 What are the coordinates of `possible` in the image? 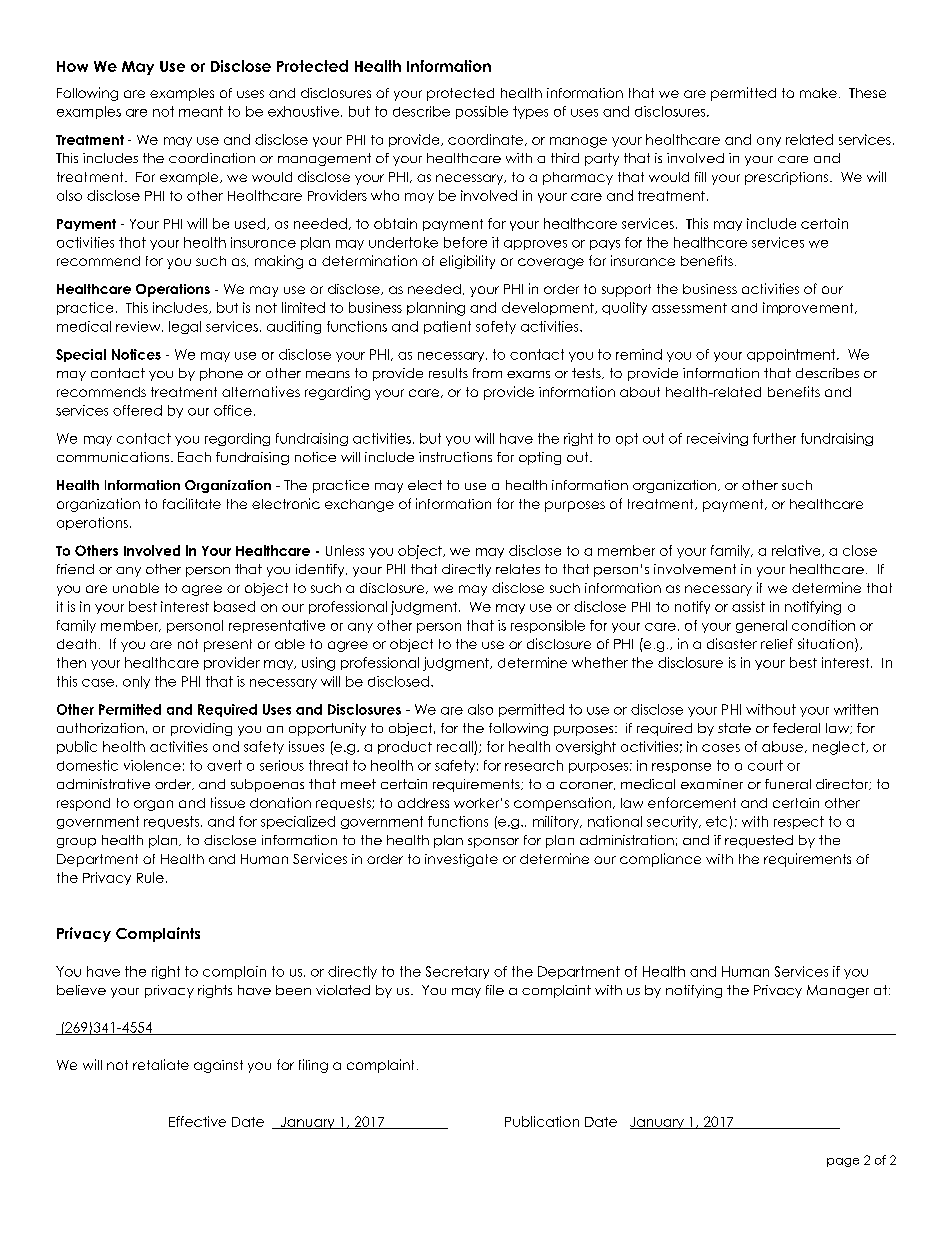 It's located at (482, 112).
